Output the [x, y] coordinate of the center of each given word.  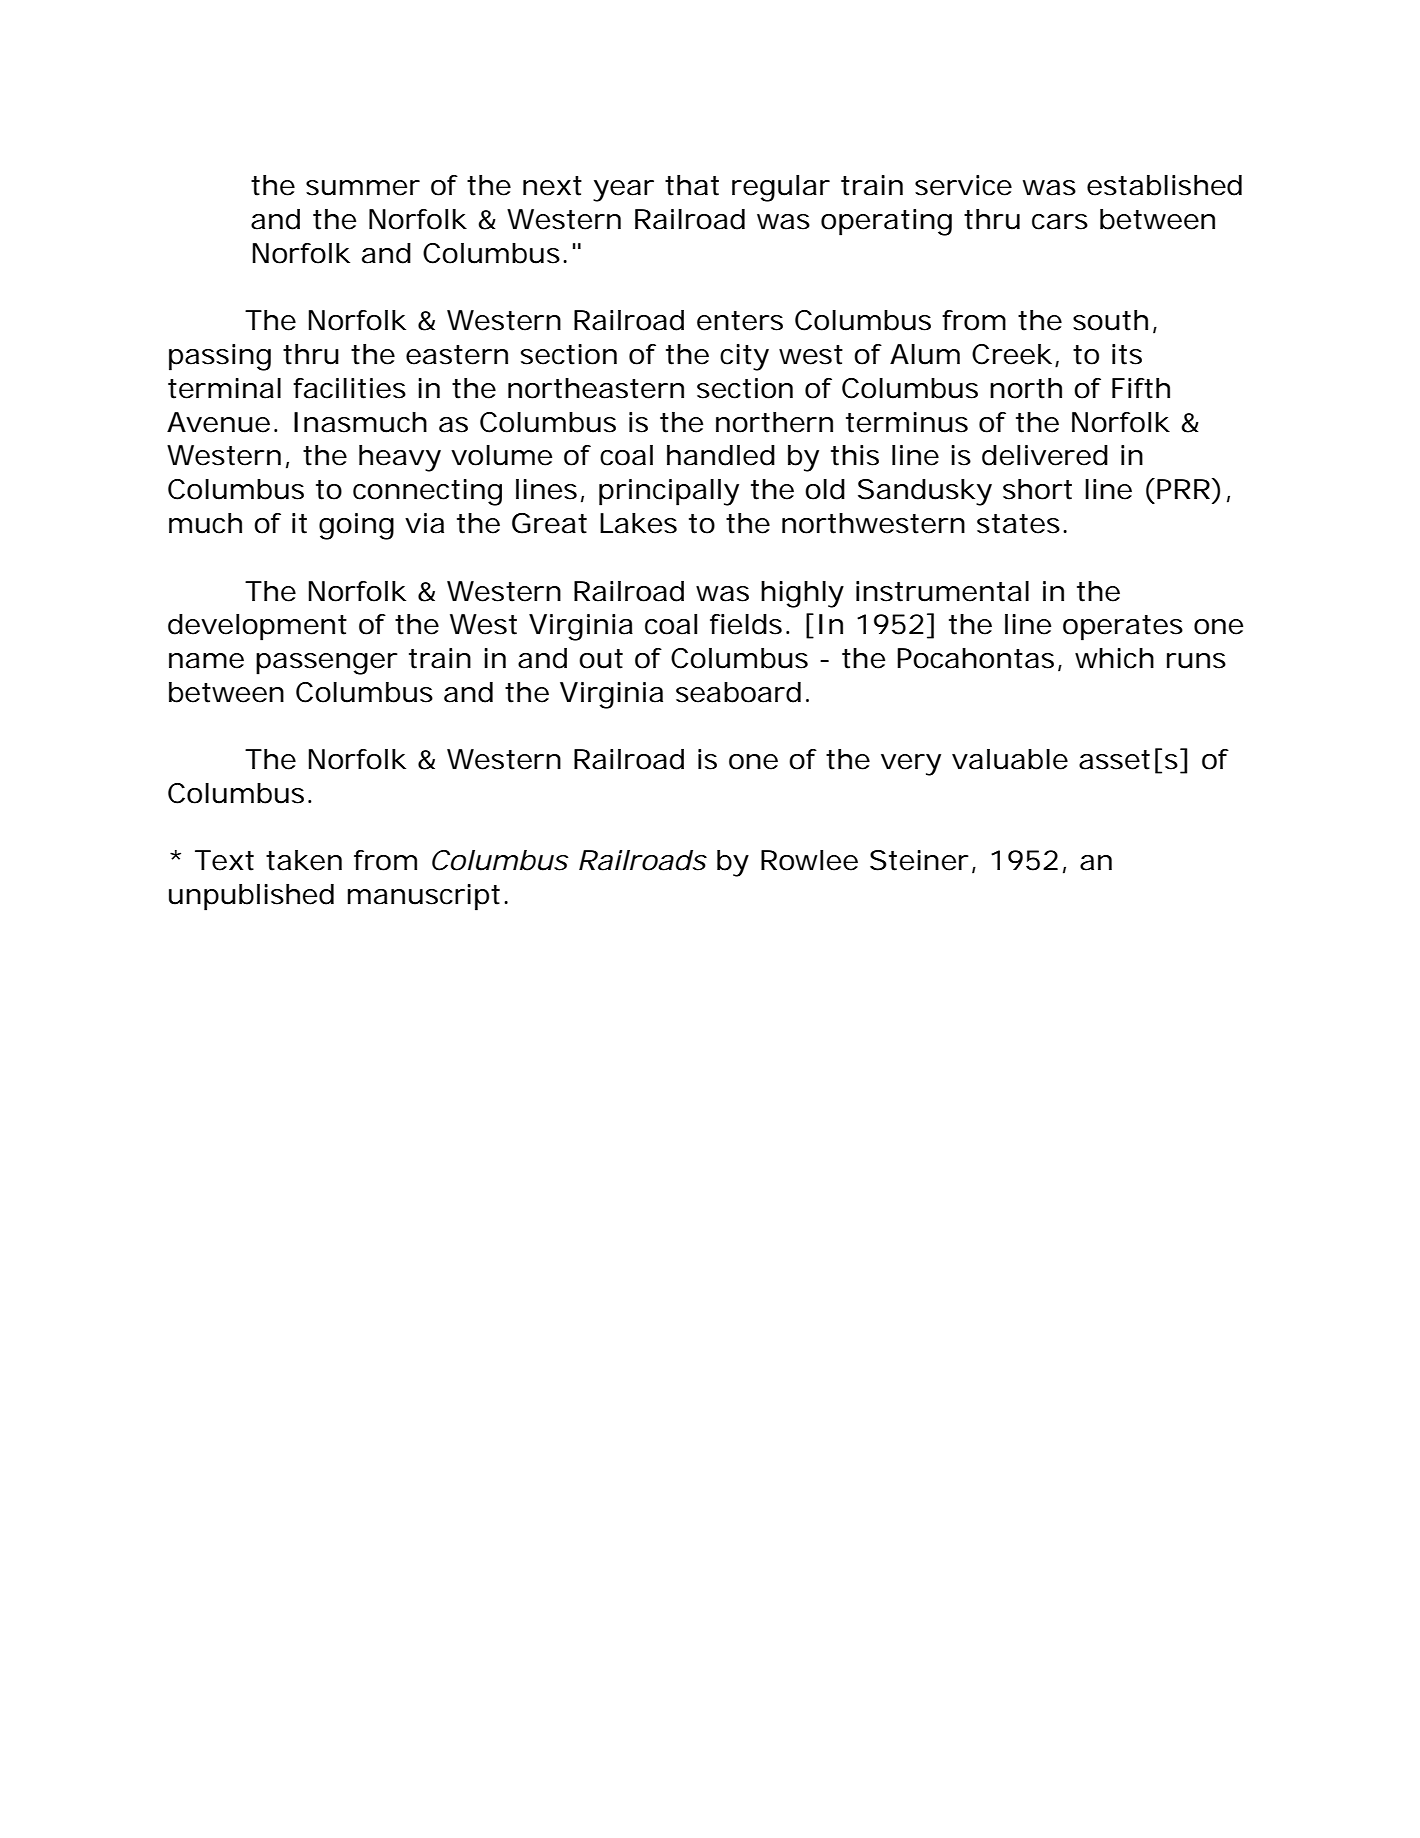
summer [363, 188]
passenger [327, 664]
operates [1123, 628]
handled [721, 455]
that [692, 185]
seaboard [738, 692]
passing [220, 357]
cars [1060, 222]
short [1037, 489]
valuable [1010, 759]
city [744, 357]
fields [746, 624]
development [257, 627]
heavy [400, 458]
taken [304, 860]
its [1127, 354]
